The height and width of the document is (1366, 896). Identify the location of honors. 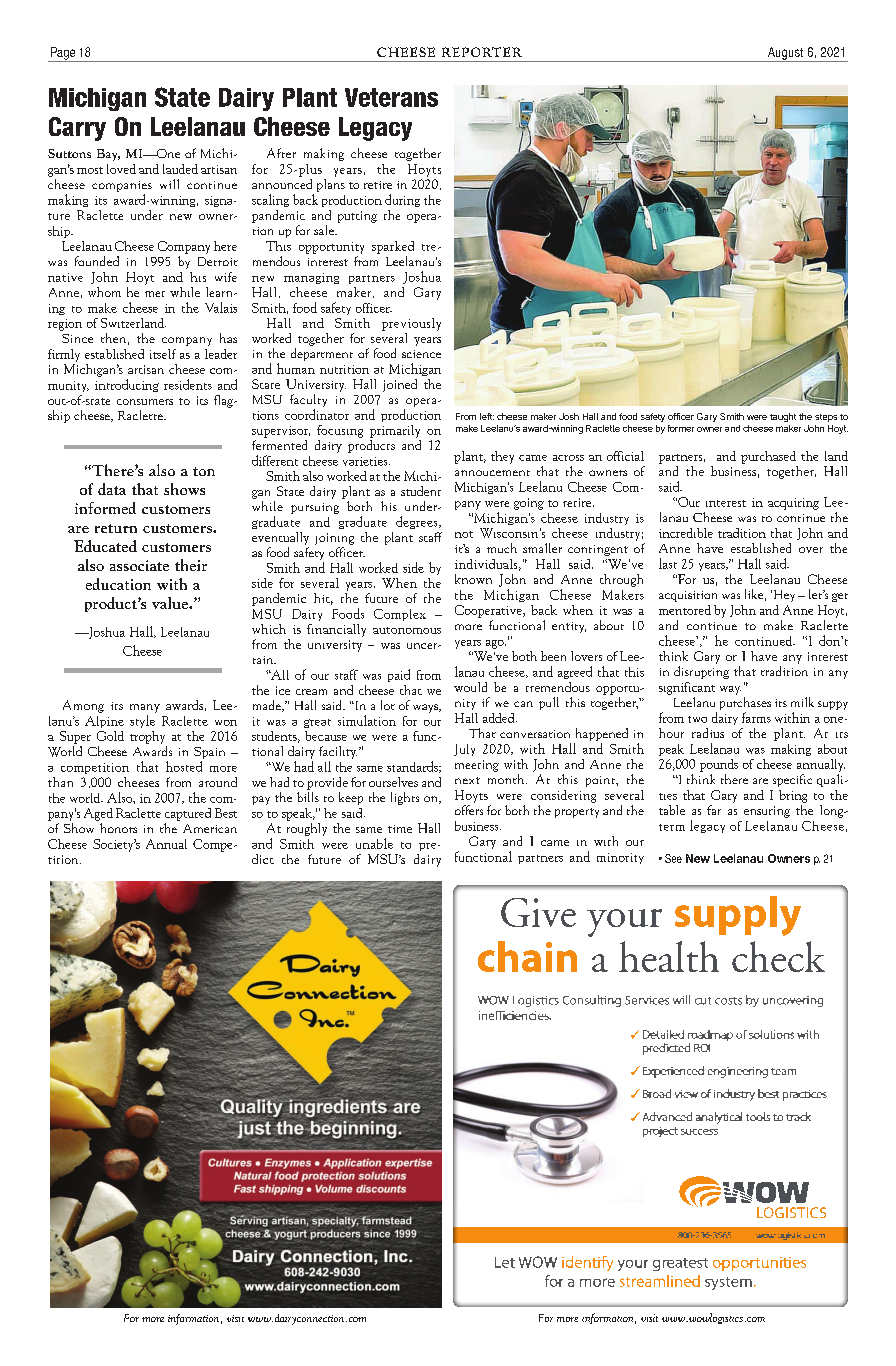
(118, 828).
